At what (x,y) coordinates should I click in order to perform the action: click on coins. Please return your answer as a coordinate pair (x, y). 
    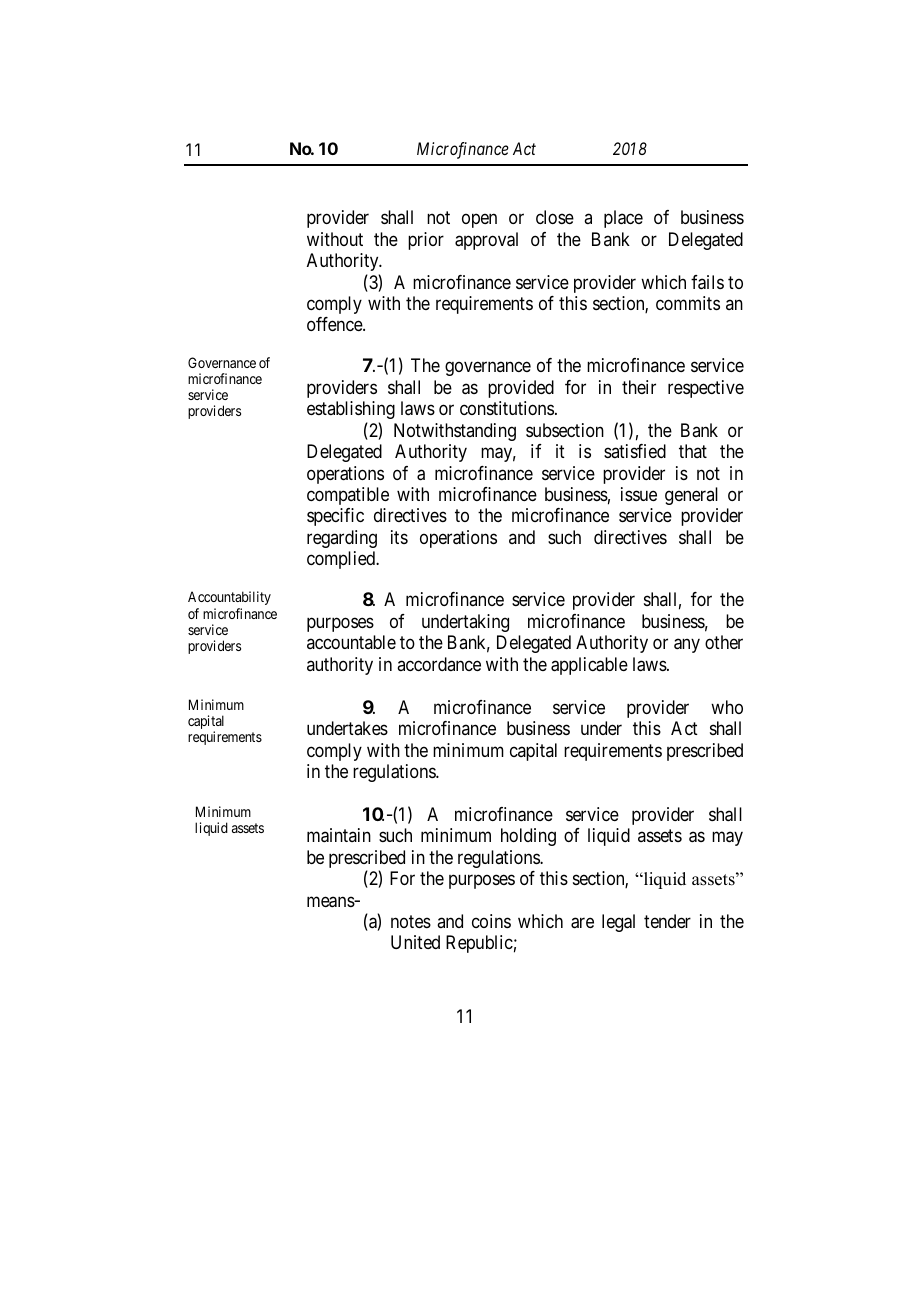
    Looking at the image, I should click on (491, 921).
